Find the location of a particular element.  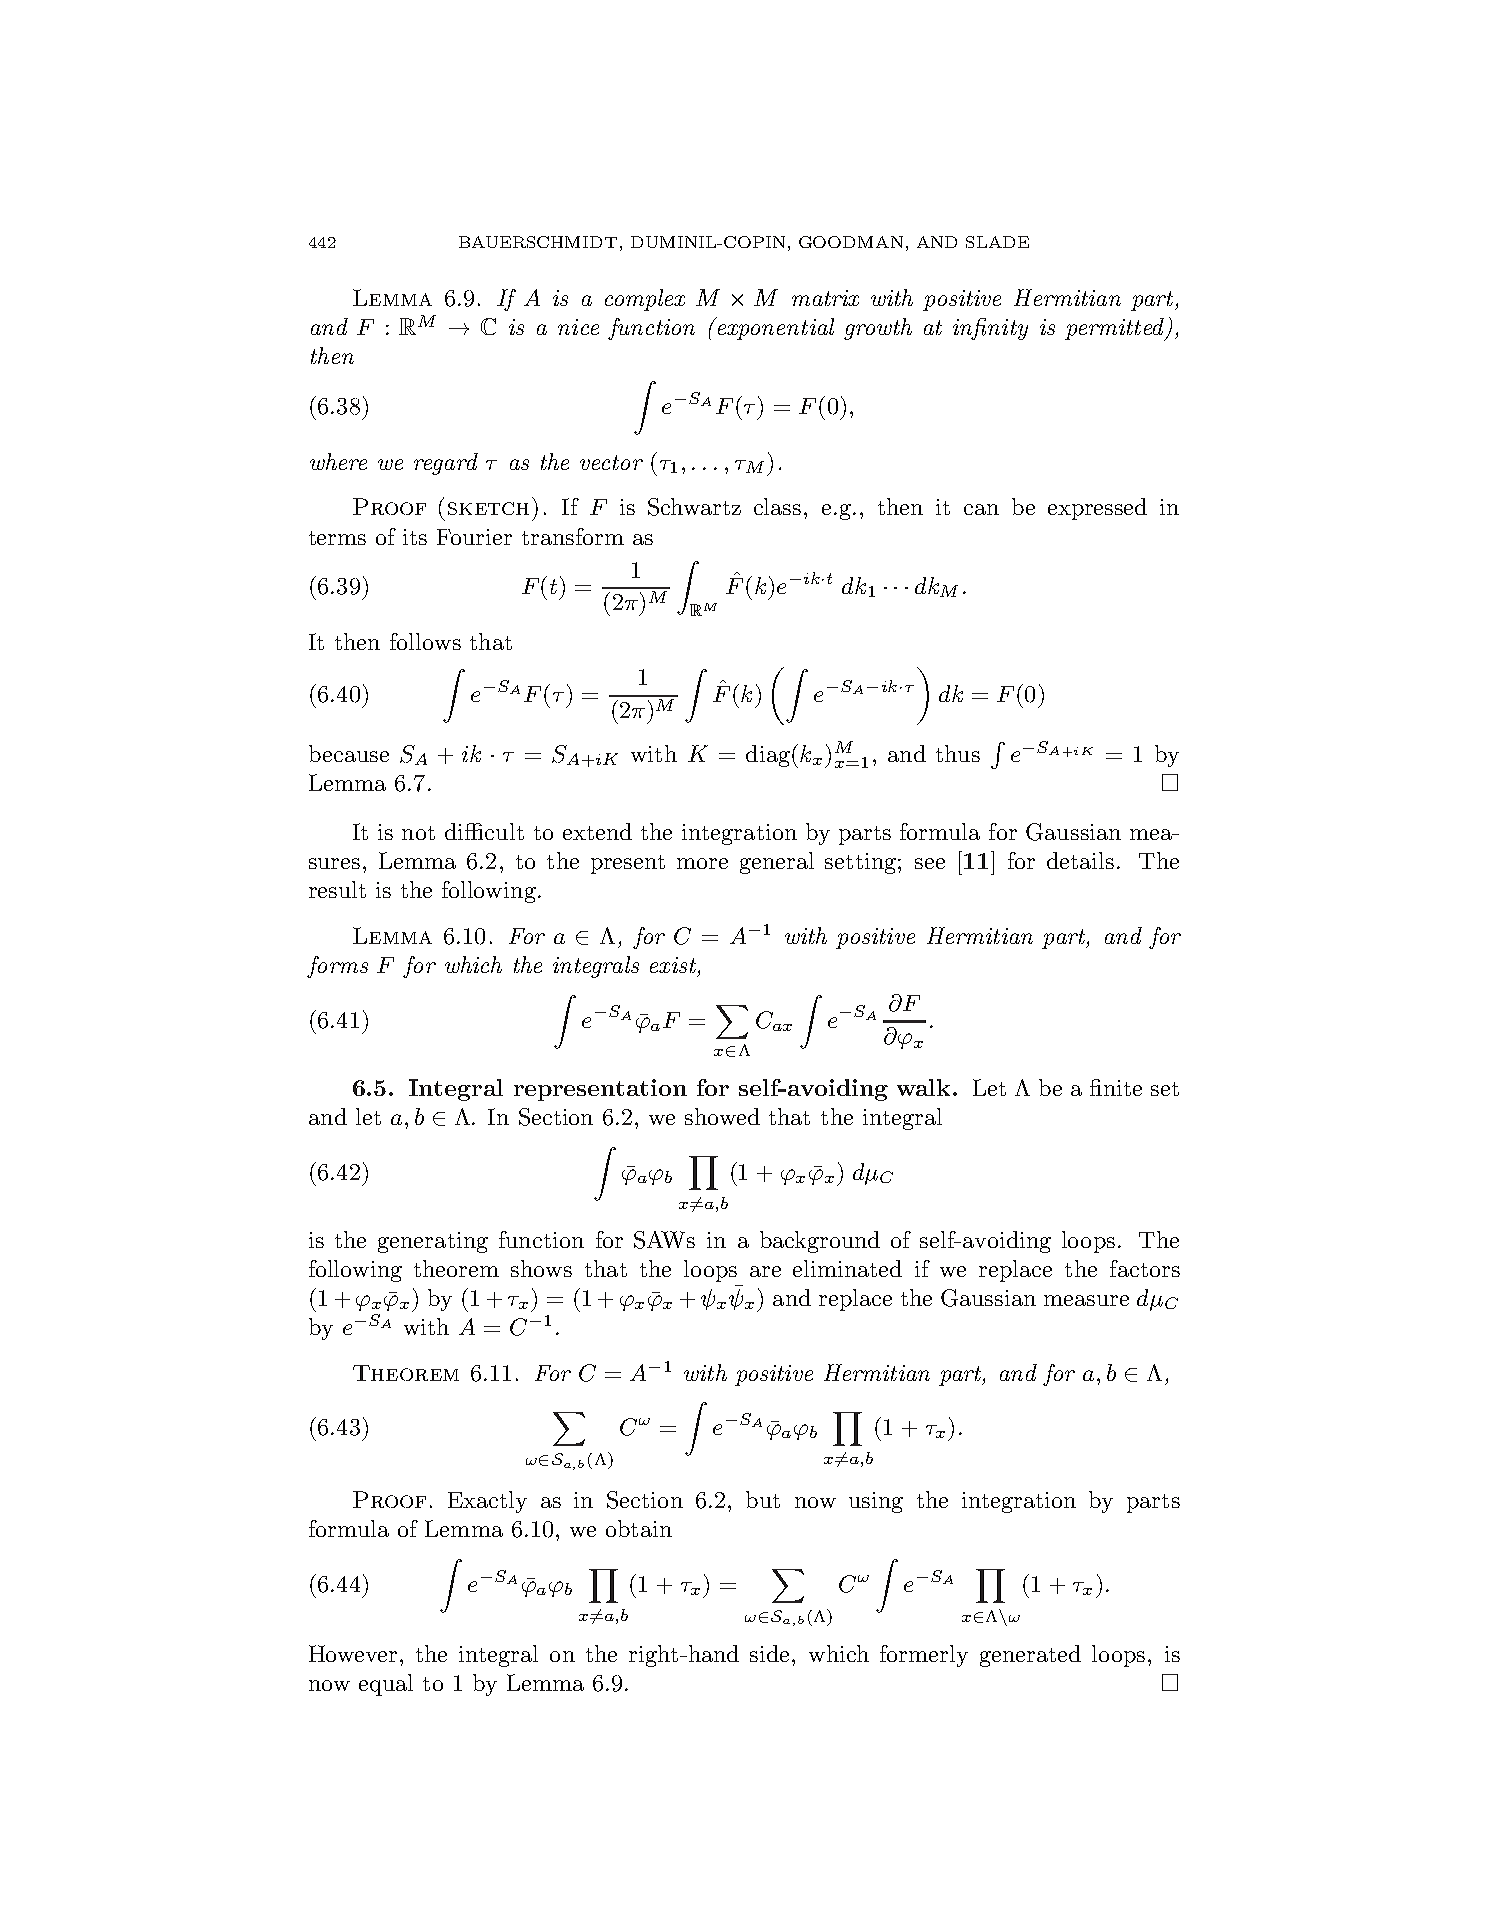

follows is located at coordinates (425, 641).
